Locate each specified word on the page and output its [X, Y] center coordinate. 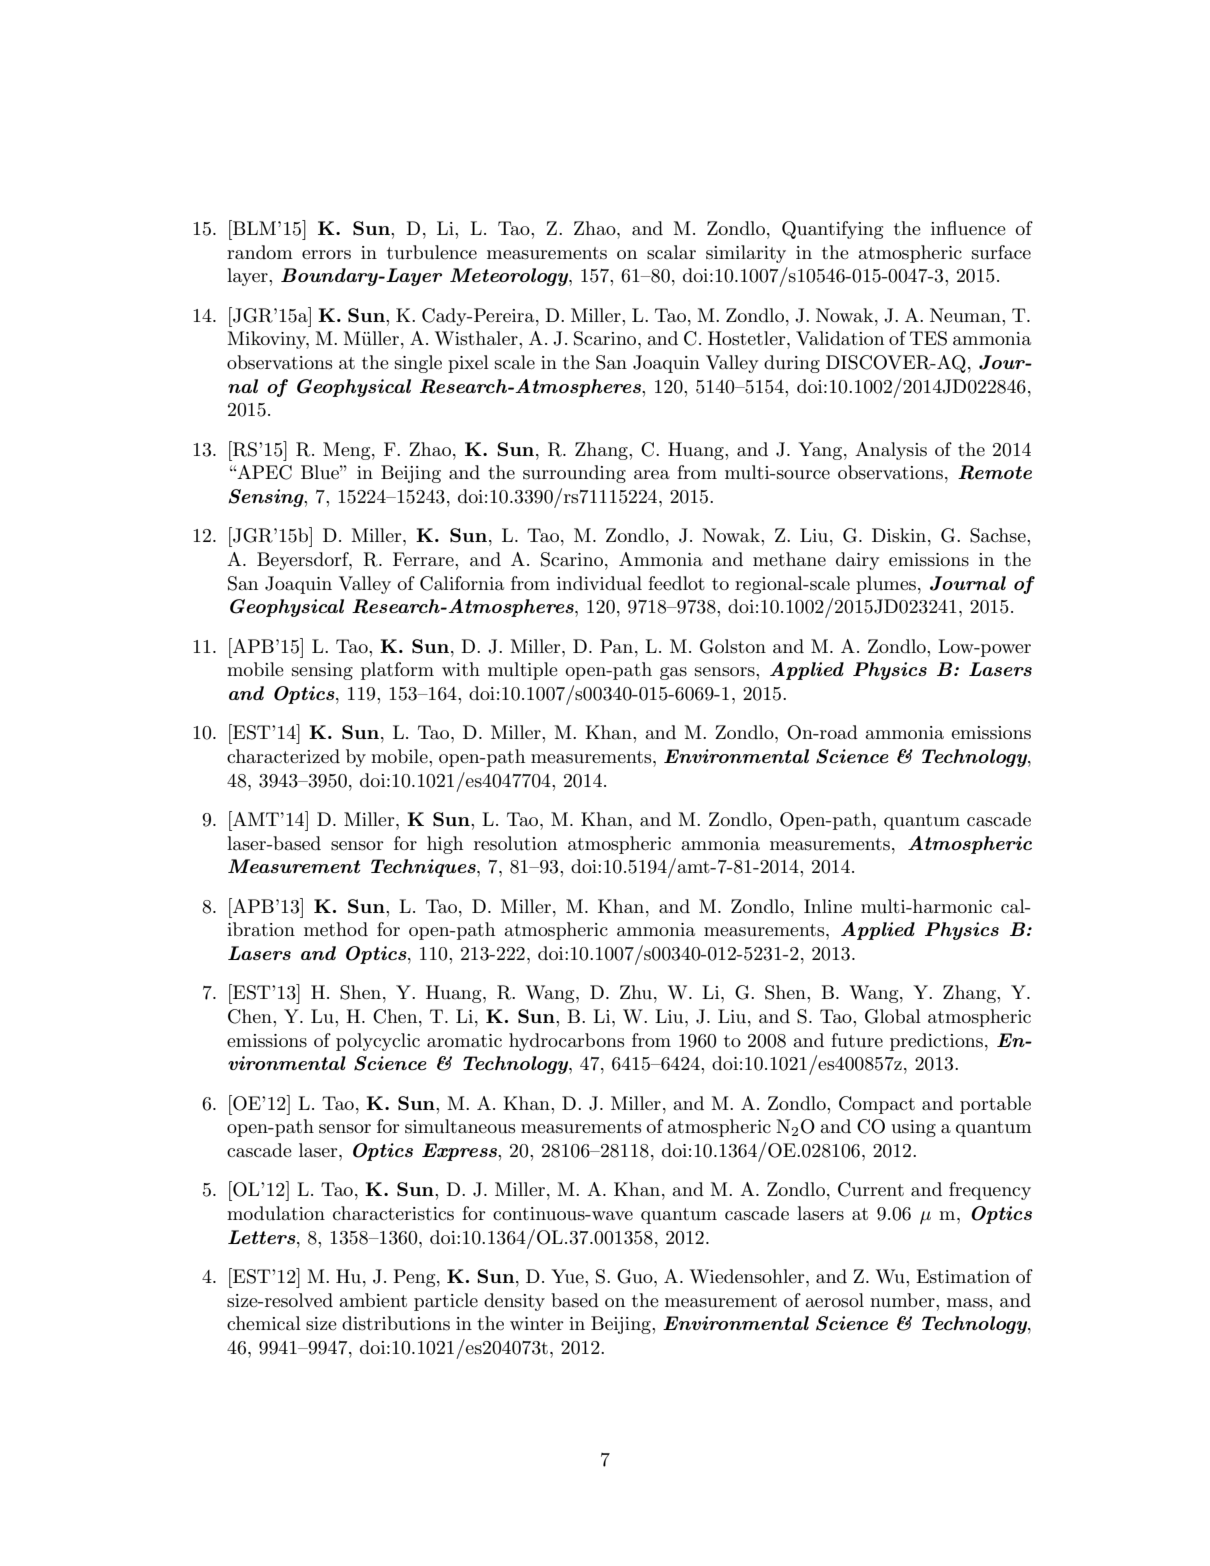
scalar [671, 252]
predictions [936, 1042]
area [652, 475]
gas [673, 673]
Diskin [900, 535]
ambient [373, 1300]
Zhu [637, 992]
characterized [283, 756]
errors [326, 255]
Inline [828, 906]
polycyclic [378, 1042]
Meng [348, 451]
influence [968, 228]
